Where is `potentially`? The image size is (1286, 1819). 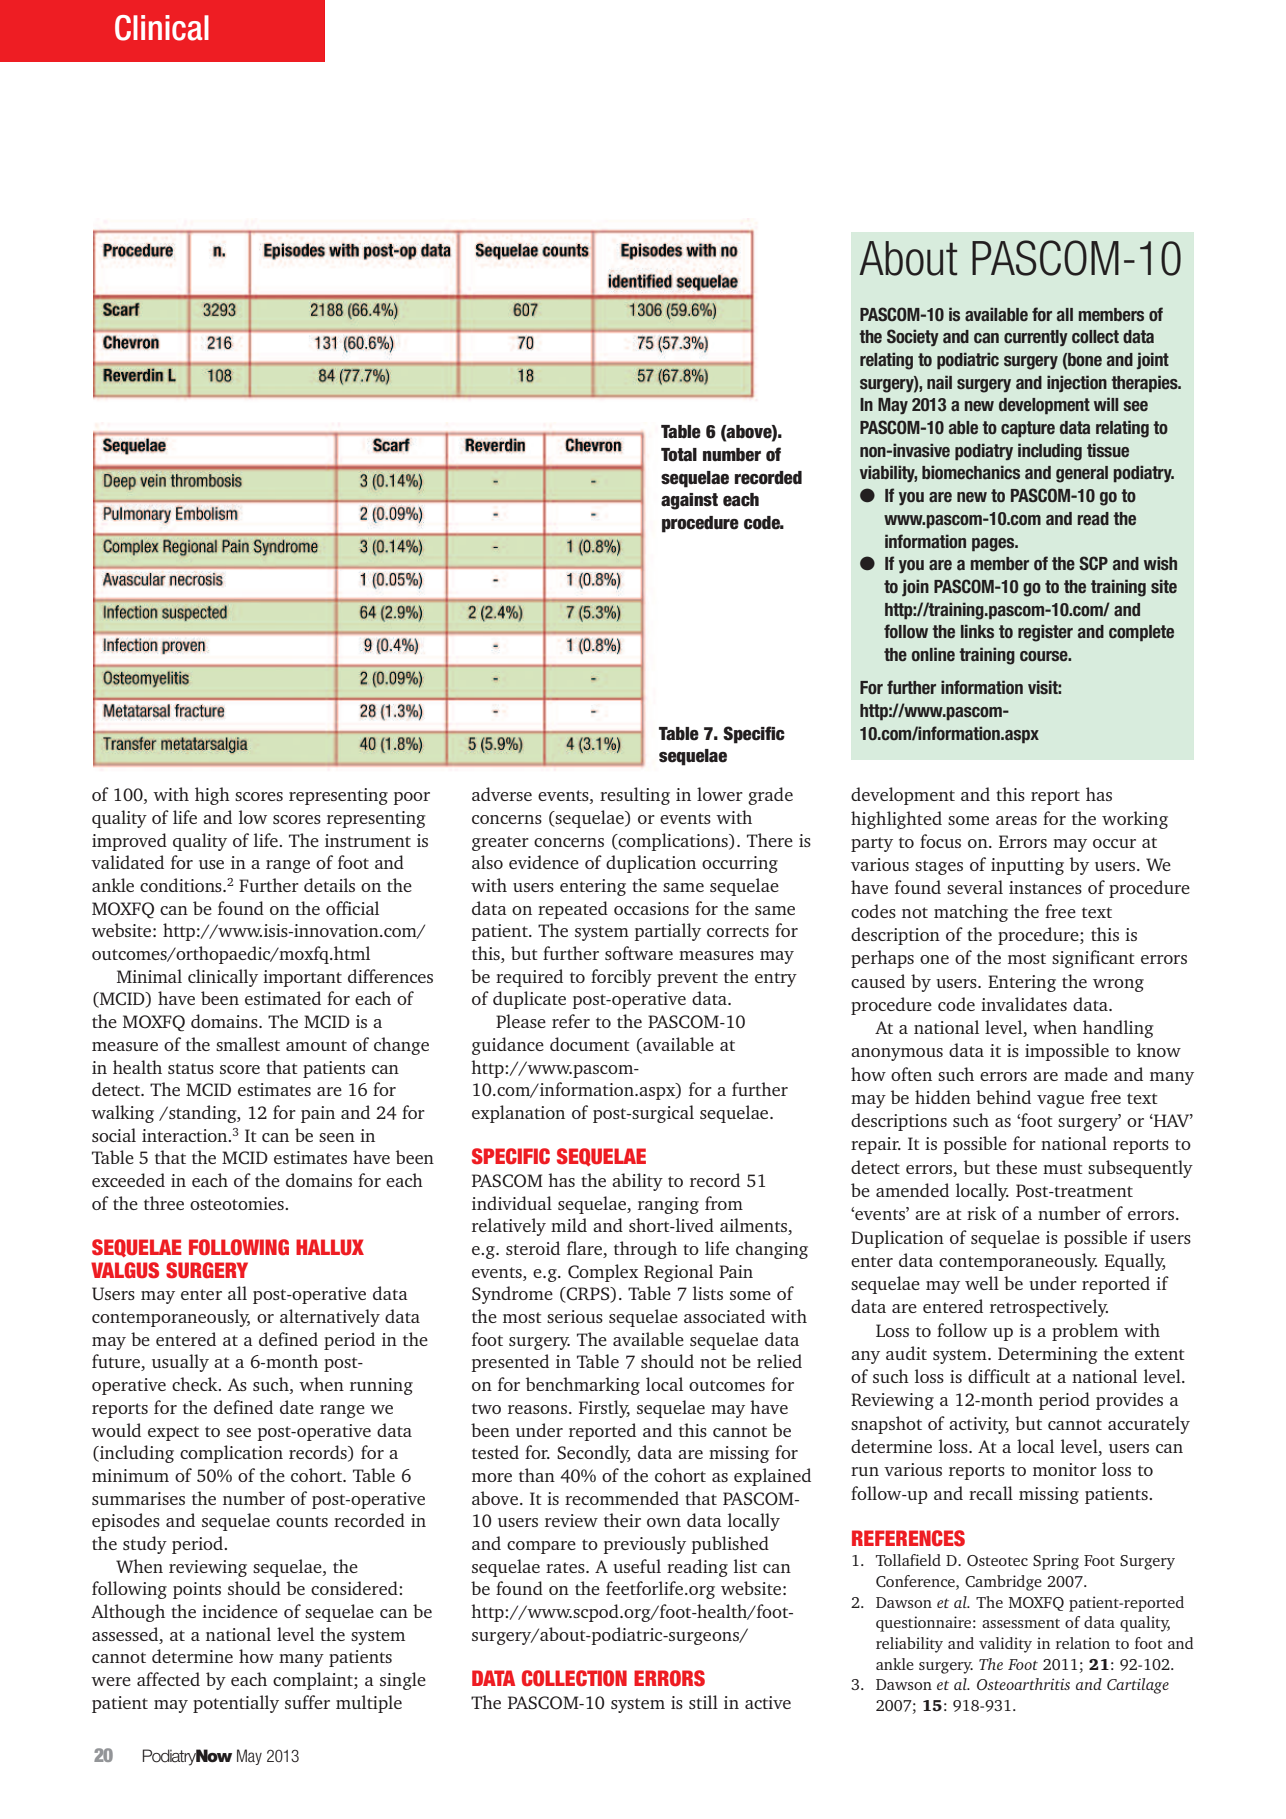 potentially is located at coordinates (236, 1704).
